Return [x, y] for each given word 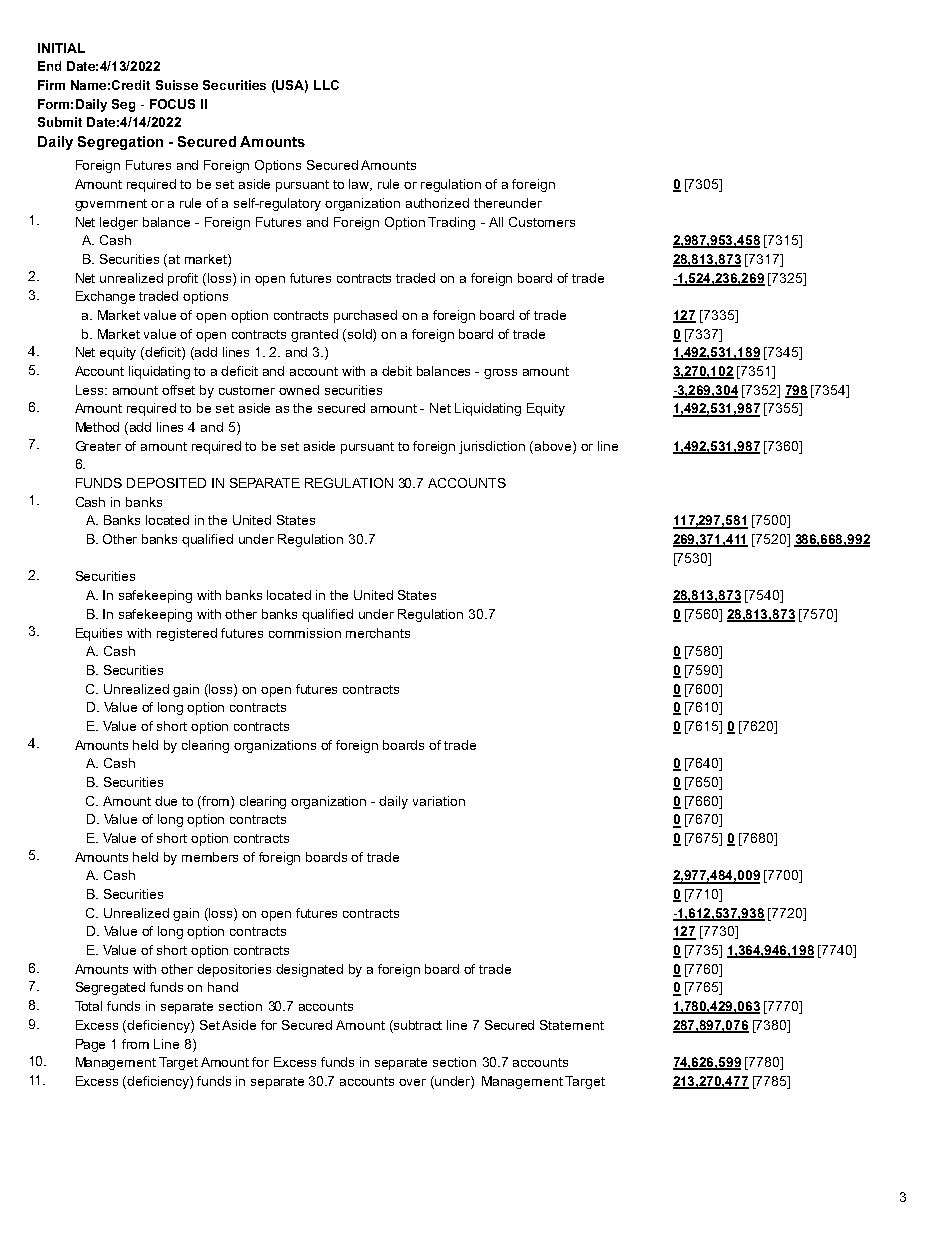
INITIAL [61, 48]
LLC [326, 85]
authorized [437, 203]
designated [309, 970]
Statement [572, 1025]
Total [88, 1006]
